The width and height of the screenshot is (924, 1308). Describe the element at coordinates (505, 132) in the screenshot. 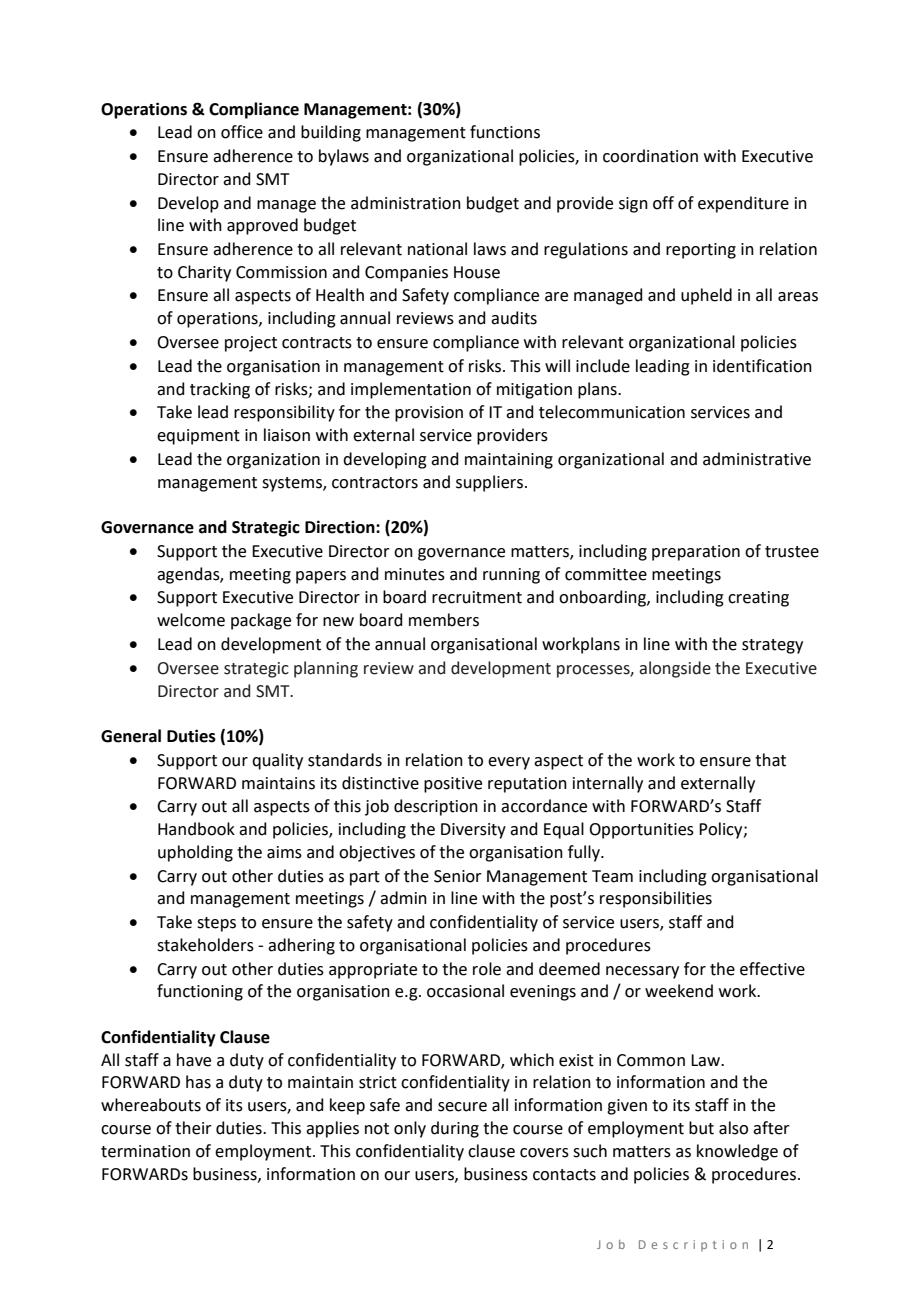

I see `functions` at that location.
